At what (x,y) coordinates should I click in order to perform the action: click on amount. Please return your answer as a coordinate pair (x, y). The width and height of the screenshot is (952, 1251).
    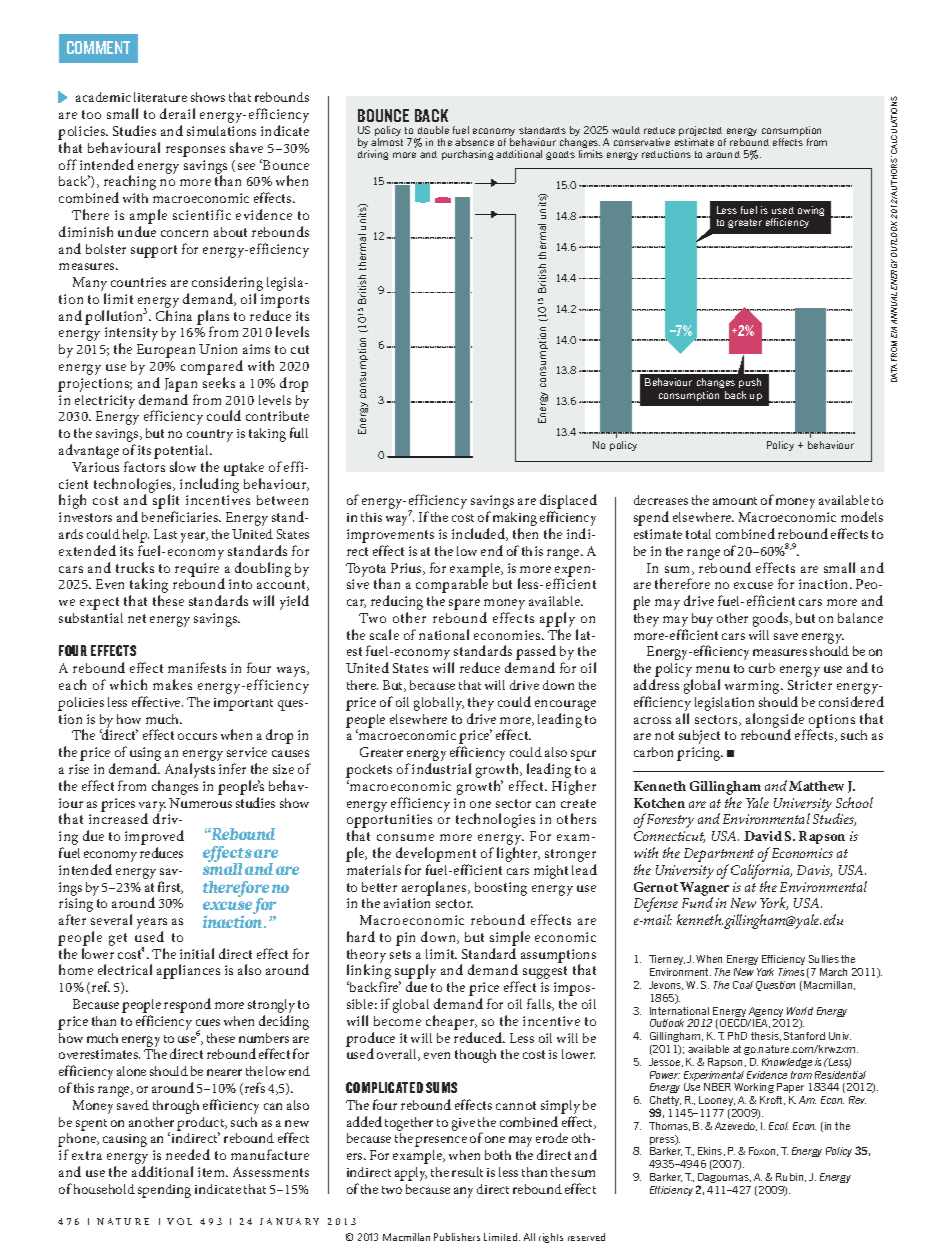
    Looking at the image, I should click on (735, 501).
